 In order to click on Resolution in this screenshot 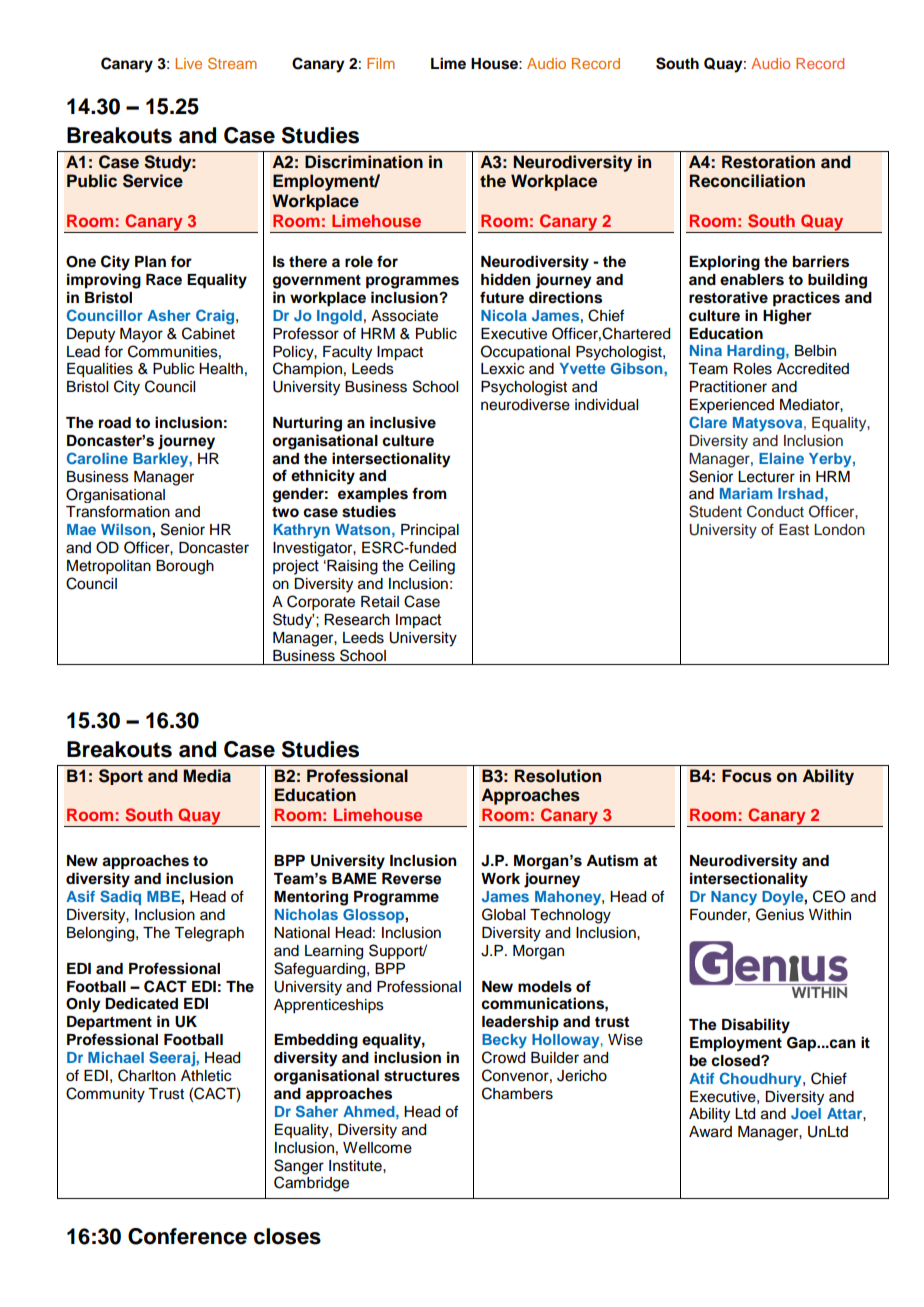, I will do `click(558, 776)`.
